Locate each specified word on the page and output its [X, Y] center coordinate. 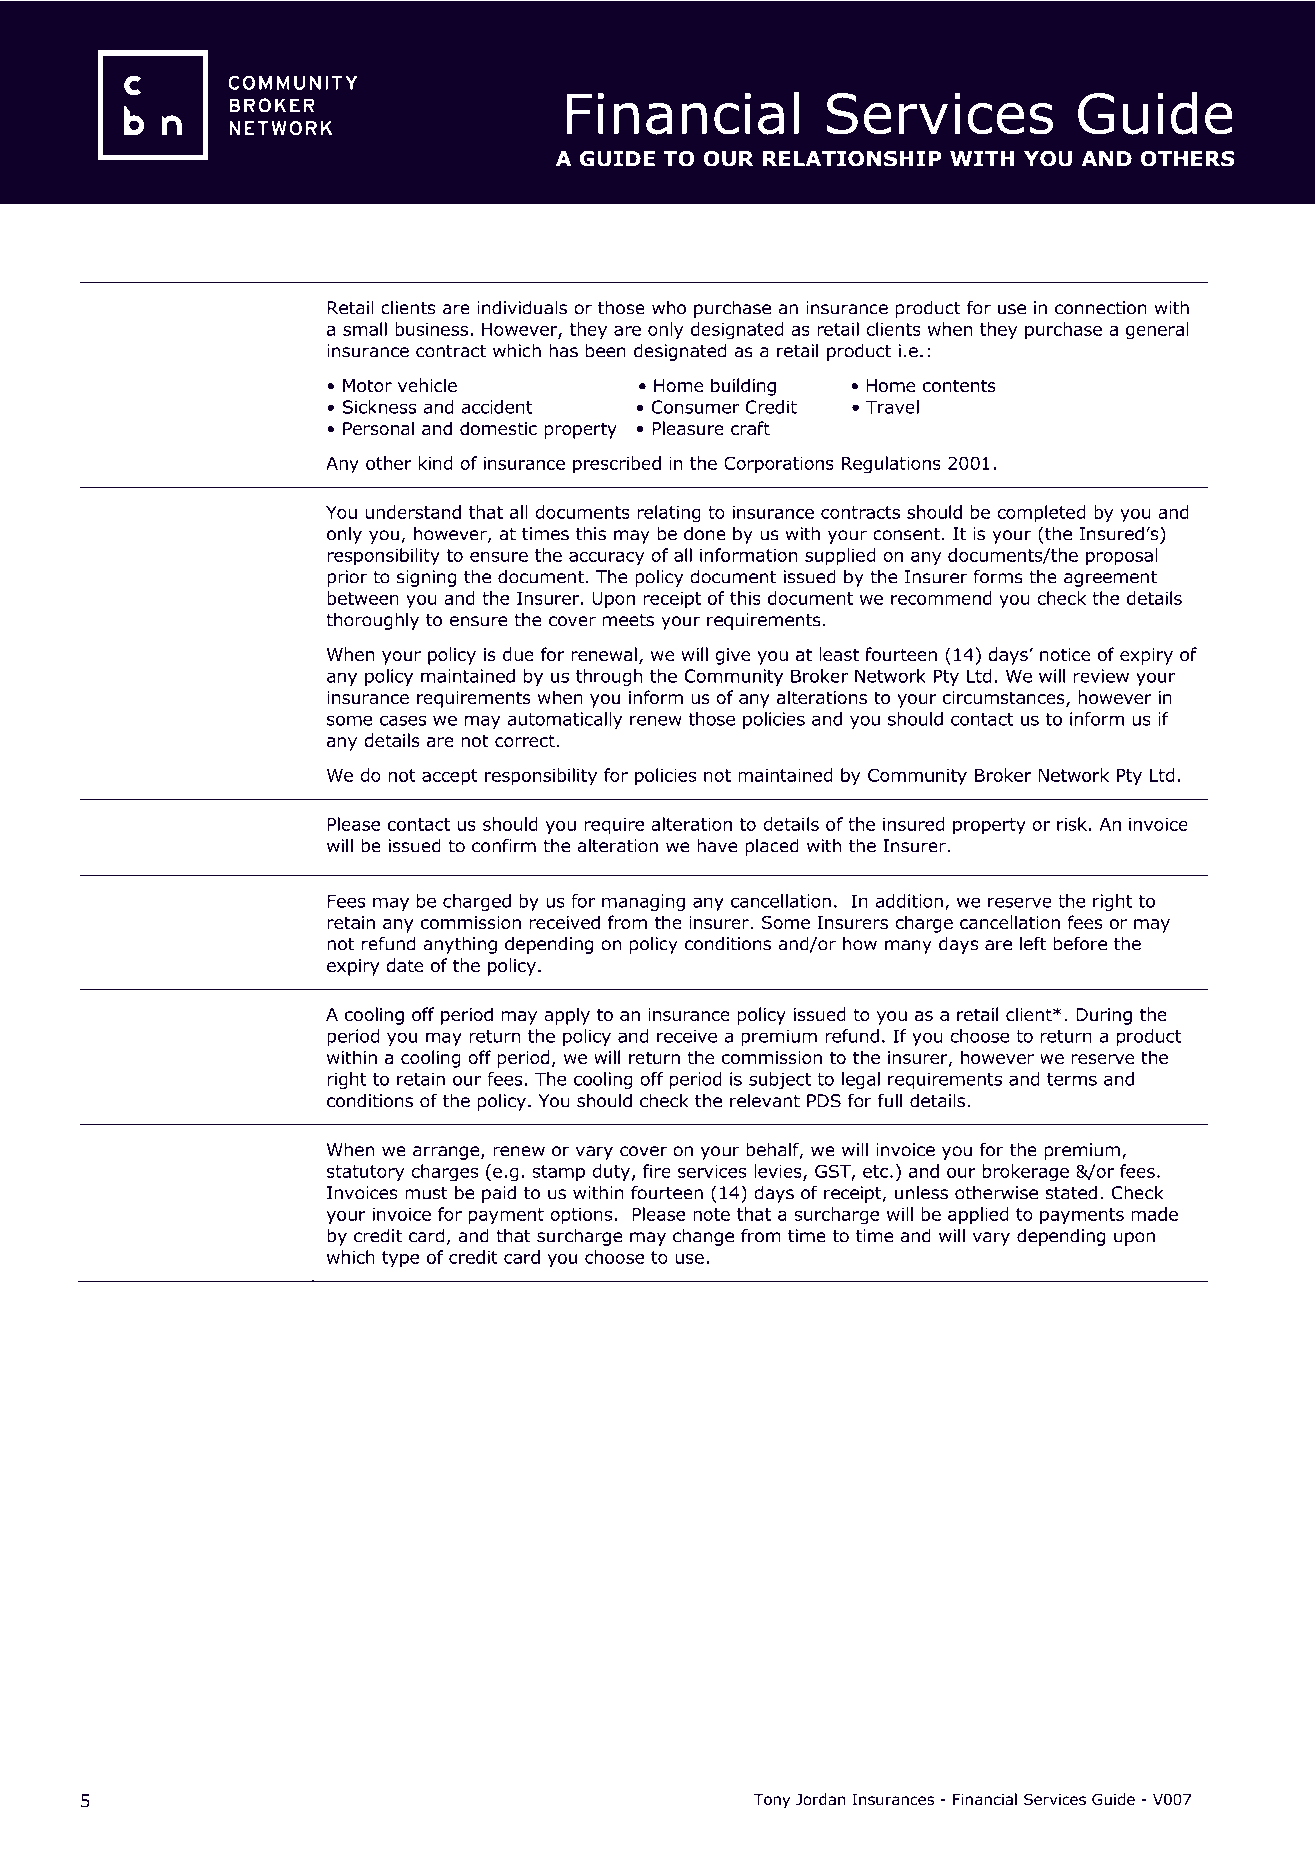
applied [978, 1216]
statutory [366, 1173]
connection [1101, 308]
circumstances [1005, 699]
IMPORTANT [358, 257]
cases [403, 720]
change [703, 1237]
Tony [772, 1801]
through [609, 677]
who [669, 307]
